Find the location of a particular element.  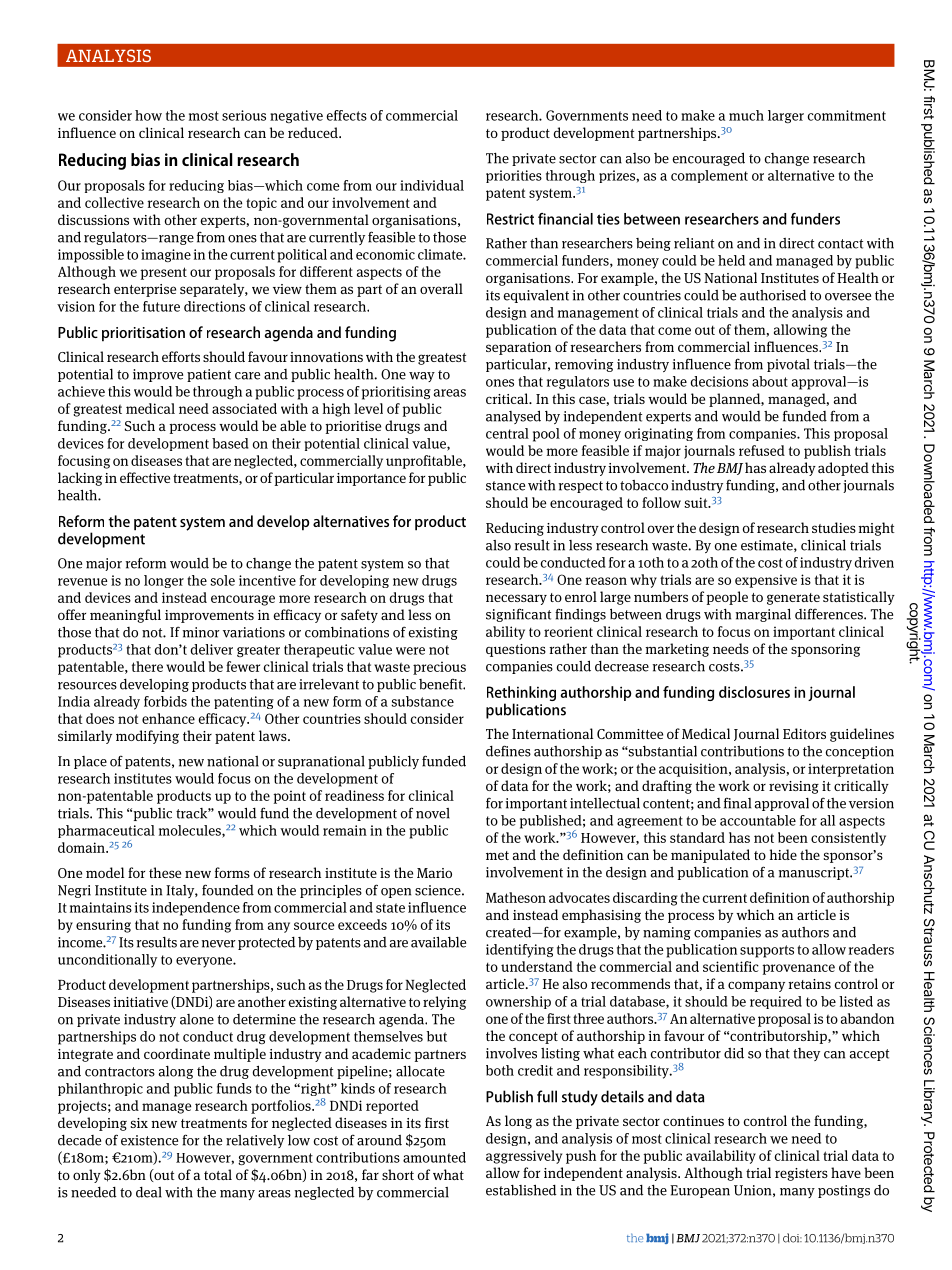

serious is located at coordinates (244, 115).
